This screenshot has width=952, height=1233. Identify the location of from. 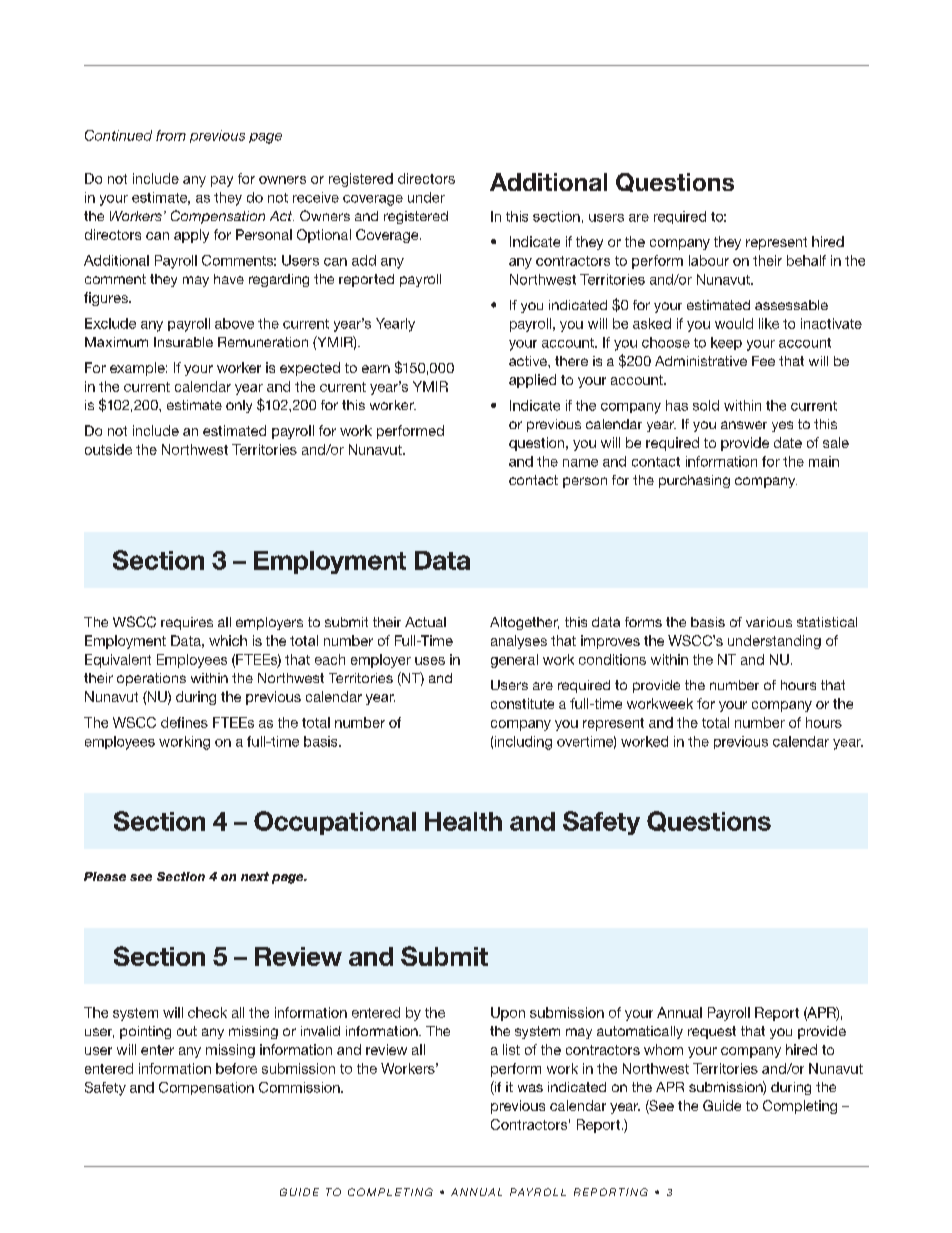
(171, 135).
